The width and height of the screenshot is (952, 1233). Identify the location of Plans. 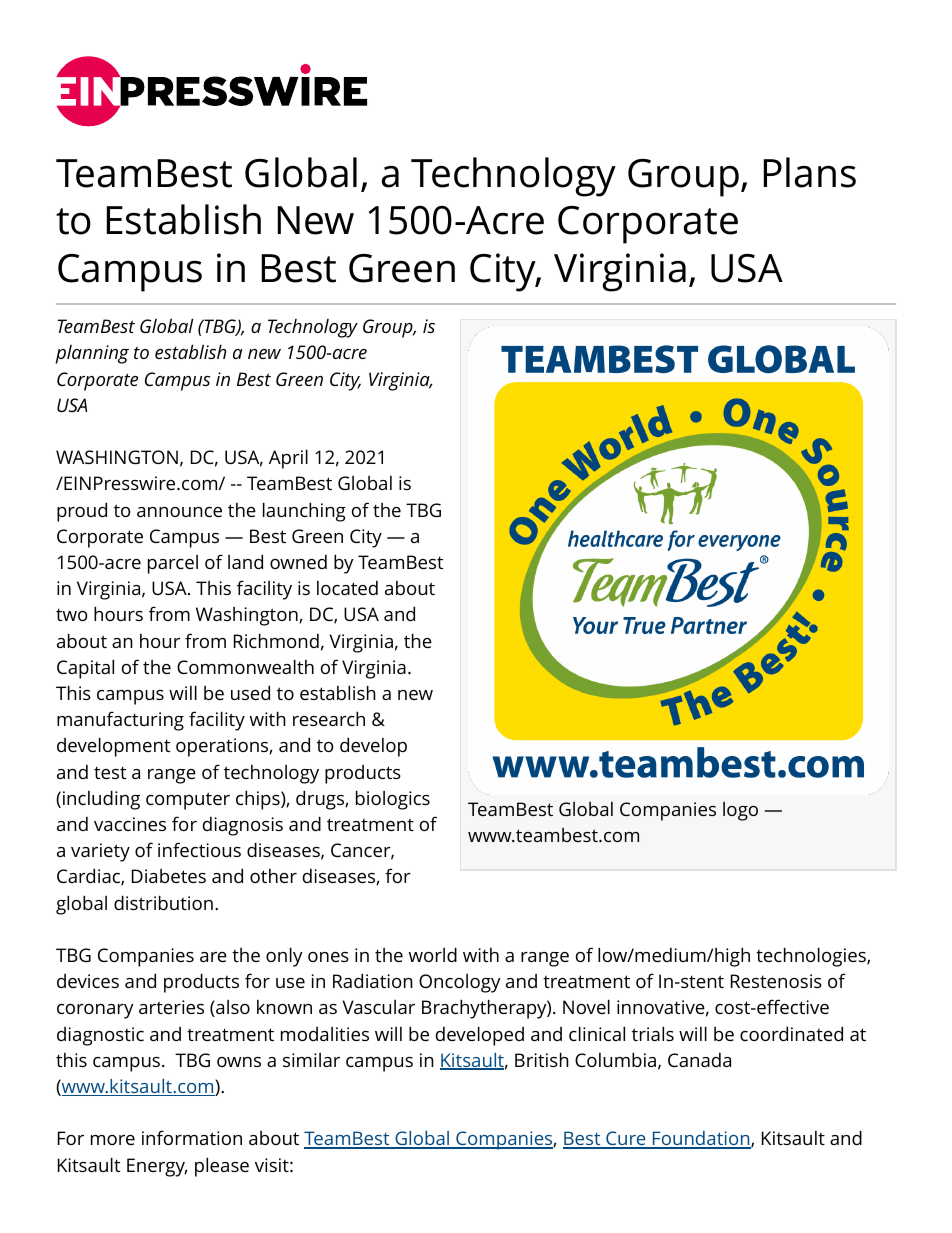
(810, 172).
